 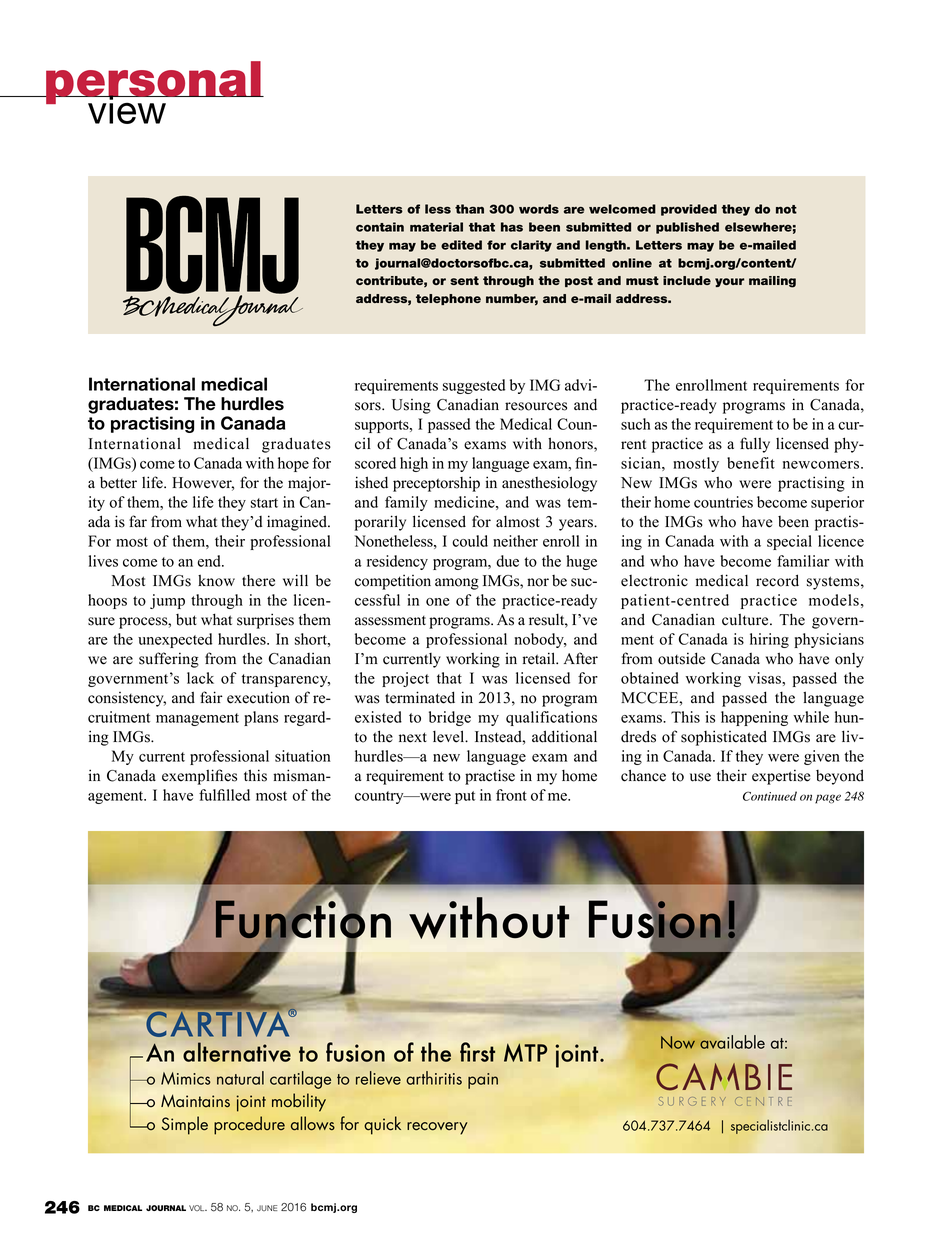 What do you see at coordinates (786, 209) in the page?
I see `not` at bounding box center [786, 209].
